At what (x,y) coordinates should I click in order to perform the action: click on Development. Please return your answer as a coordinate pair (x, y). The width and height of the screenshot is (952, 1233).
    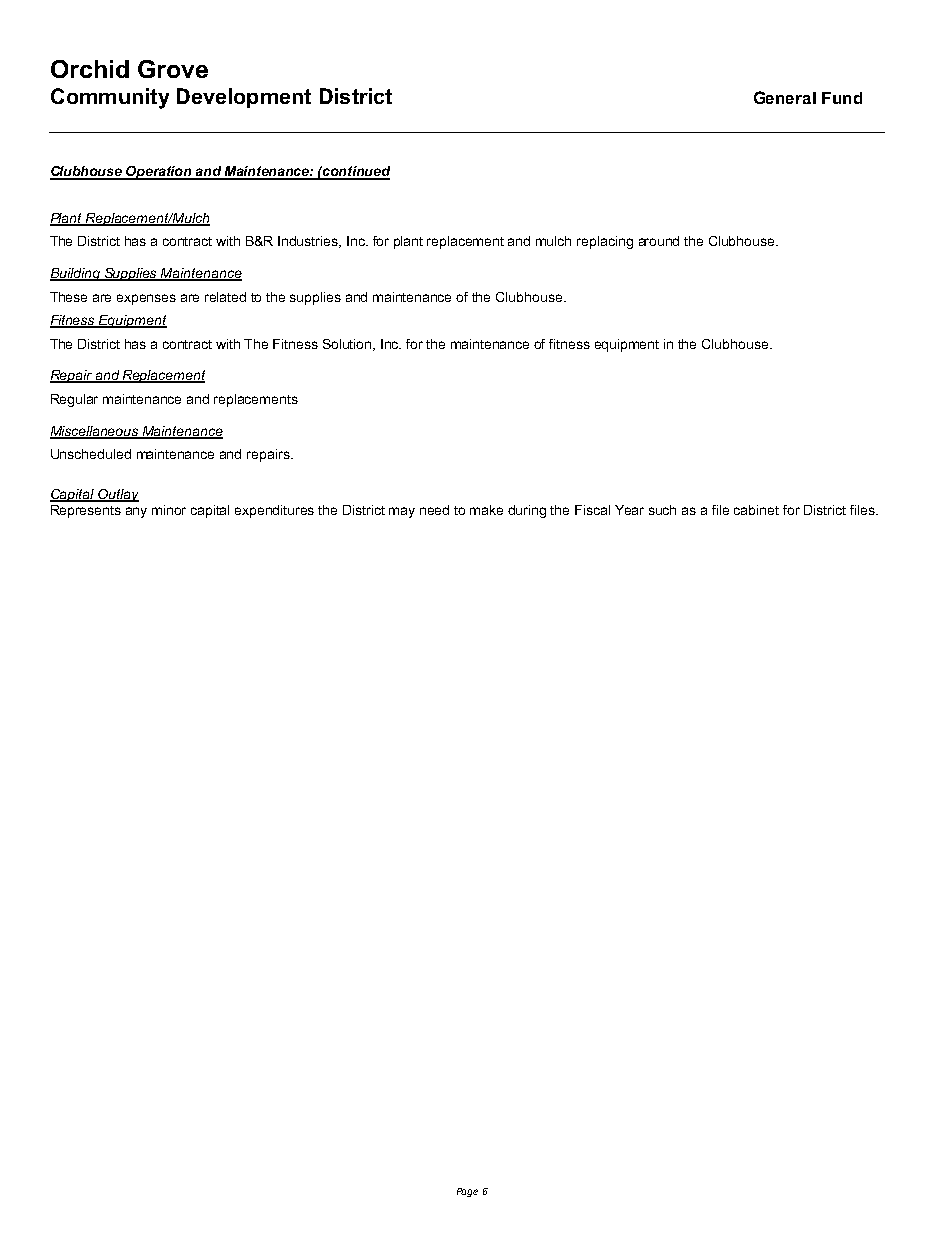
    Looking at the image, I should click on (244, 98).
